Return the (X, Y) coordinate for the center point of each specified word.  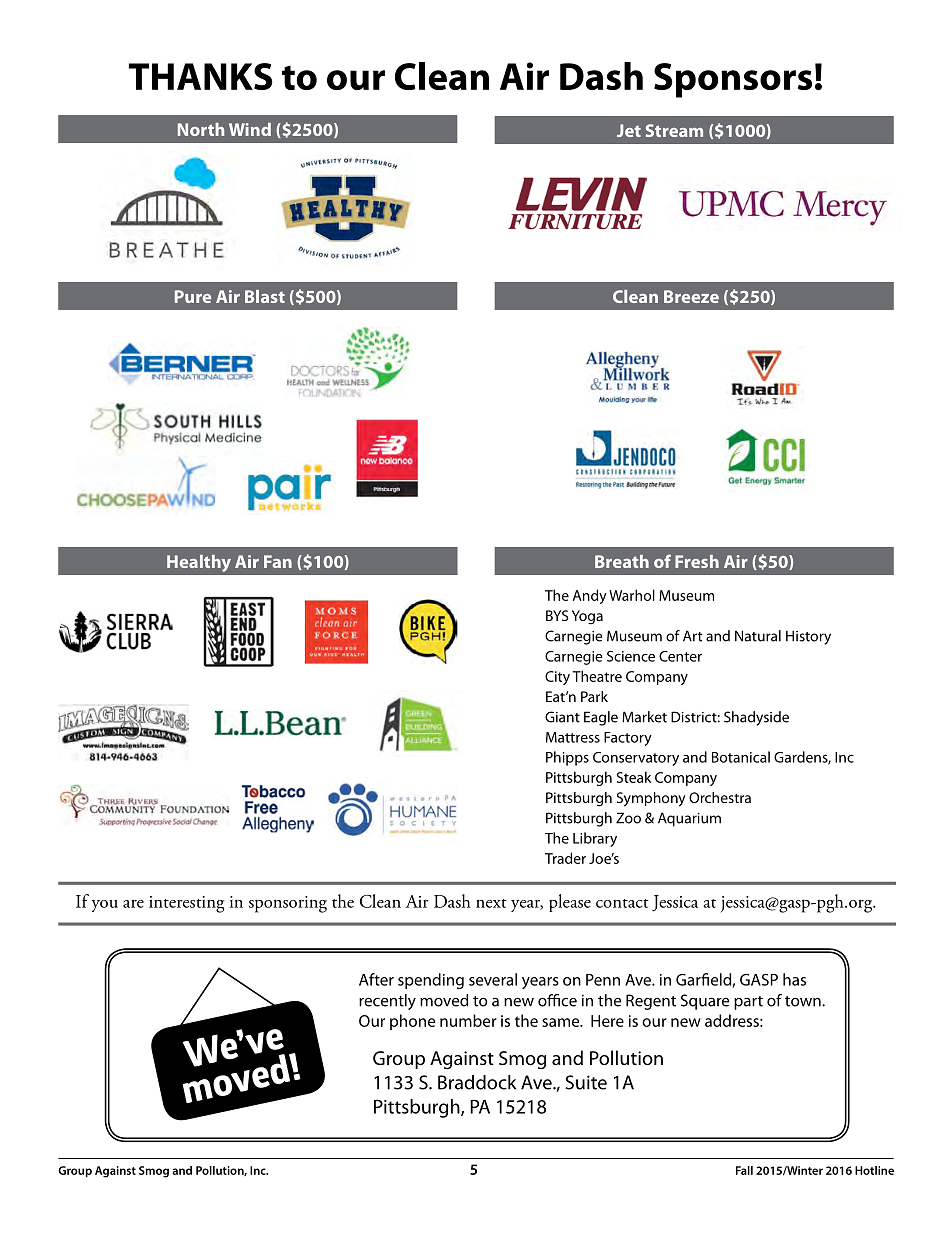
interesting (186, 904)
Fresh (697, 561)
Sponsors (733, 80)
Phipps (567, 758)
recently (387, 1002)
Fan (278, 561)
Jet (629, 130)
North (201, 129)
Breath (622, 561)
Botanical (741, 757)
